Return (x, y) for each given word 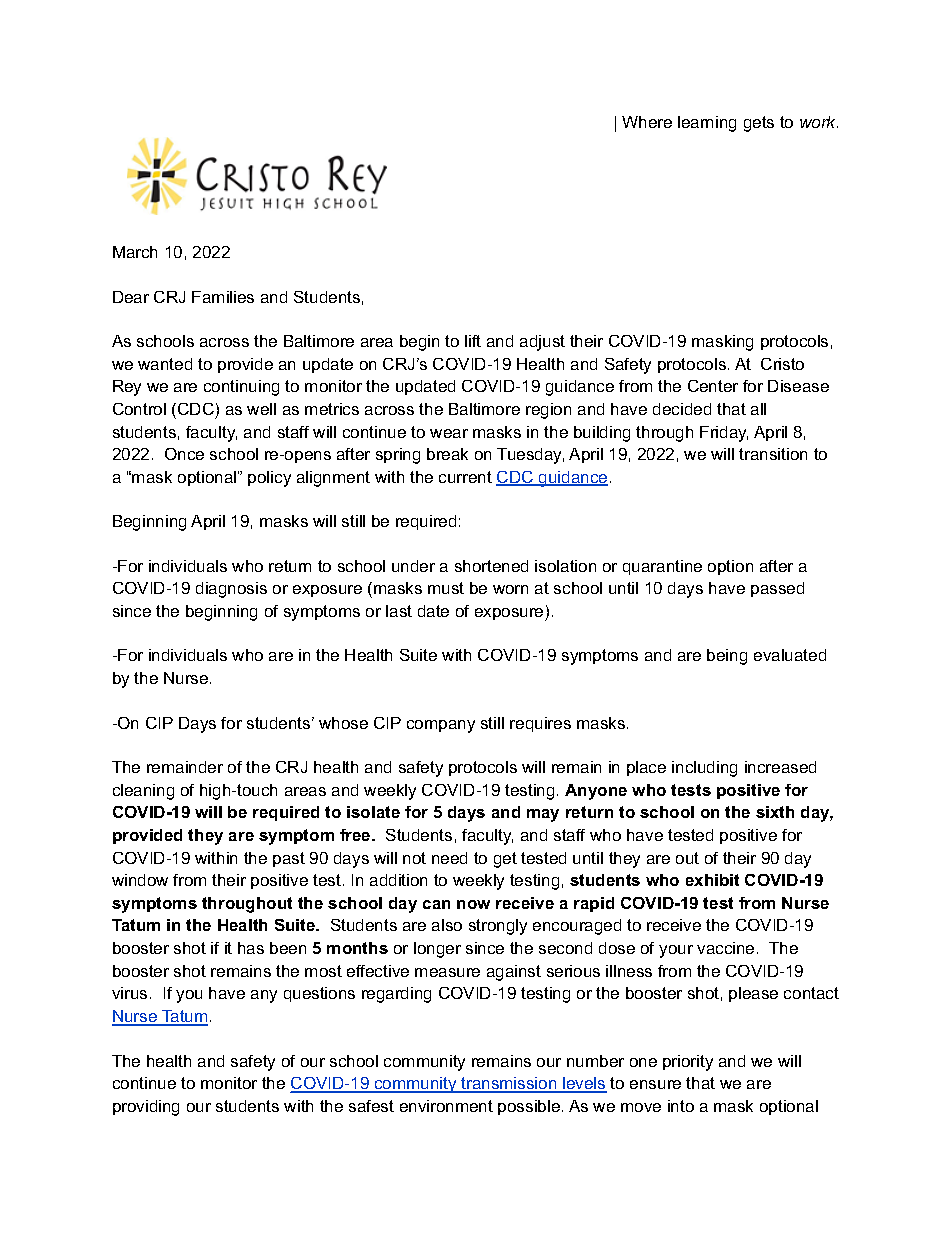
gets (759, 124)
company (441, 726)
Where (647, 122)
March (135, 252)
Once (184, 454)
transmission (509, 1084)
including (704, 769)
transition (773, 454)
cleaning (143, 792)
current (465, 477)
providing (146, 1108)
